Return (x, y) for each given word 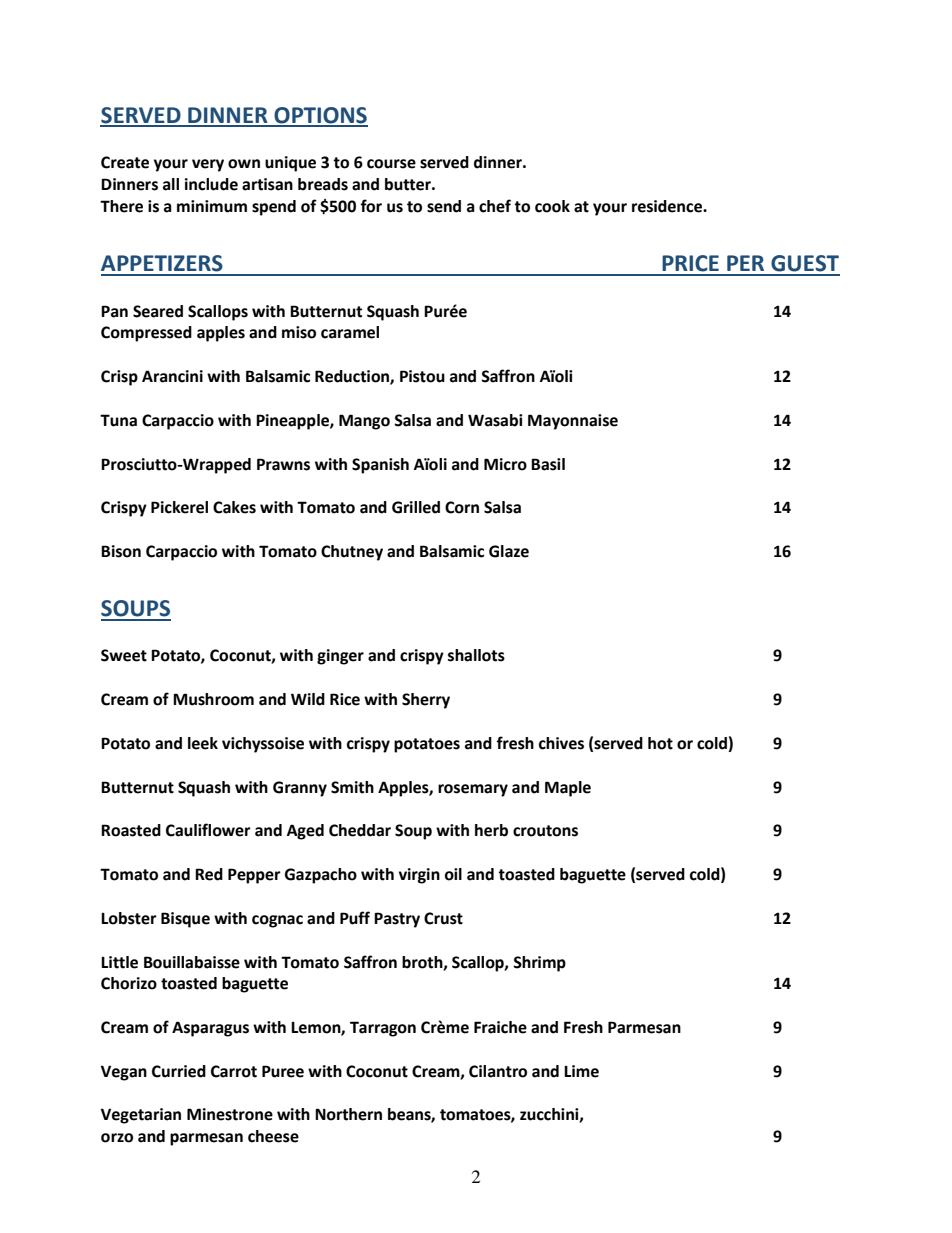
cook (552, 206)
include (211, 184)
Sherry (426, 701)
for (371, 206)
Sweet (124, 655)
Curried (179, 1071)
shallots (476, 655)
